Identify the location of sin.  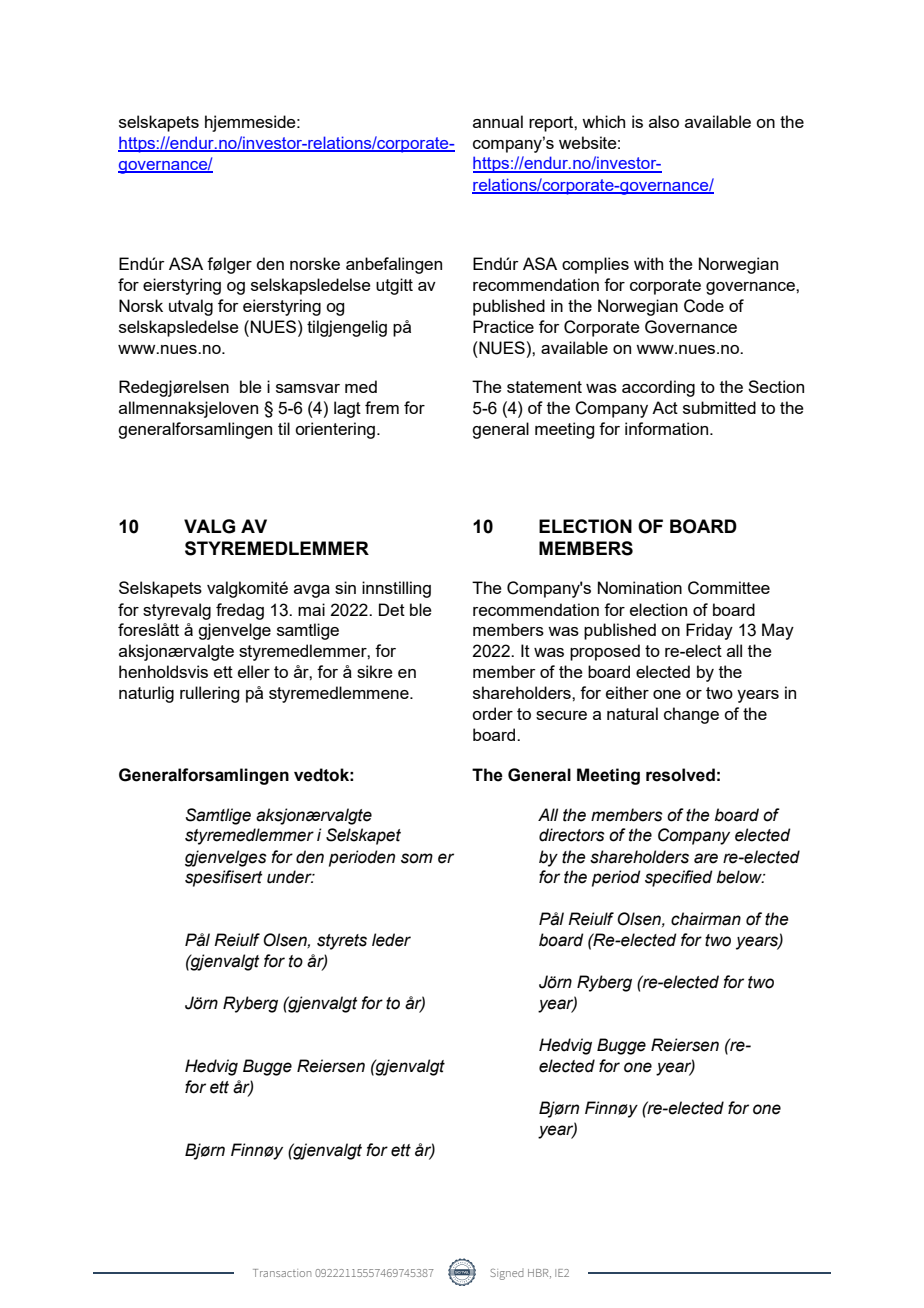
(345, 587).
